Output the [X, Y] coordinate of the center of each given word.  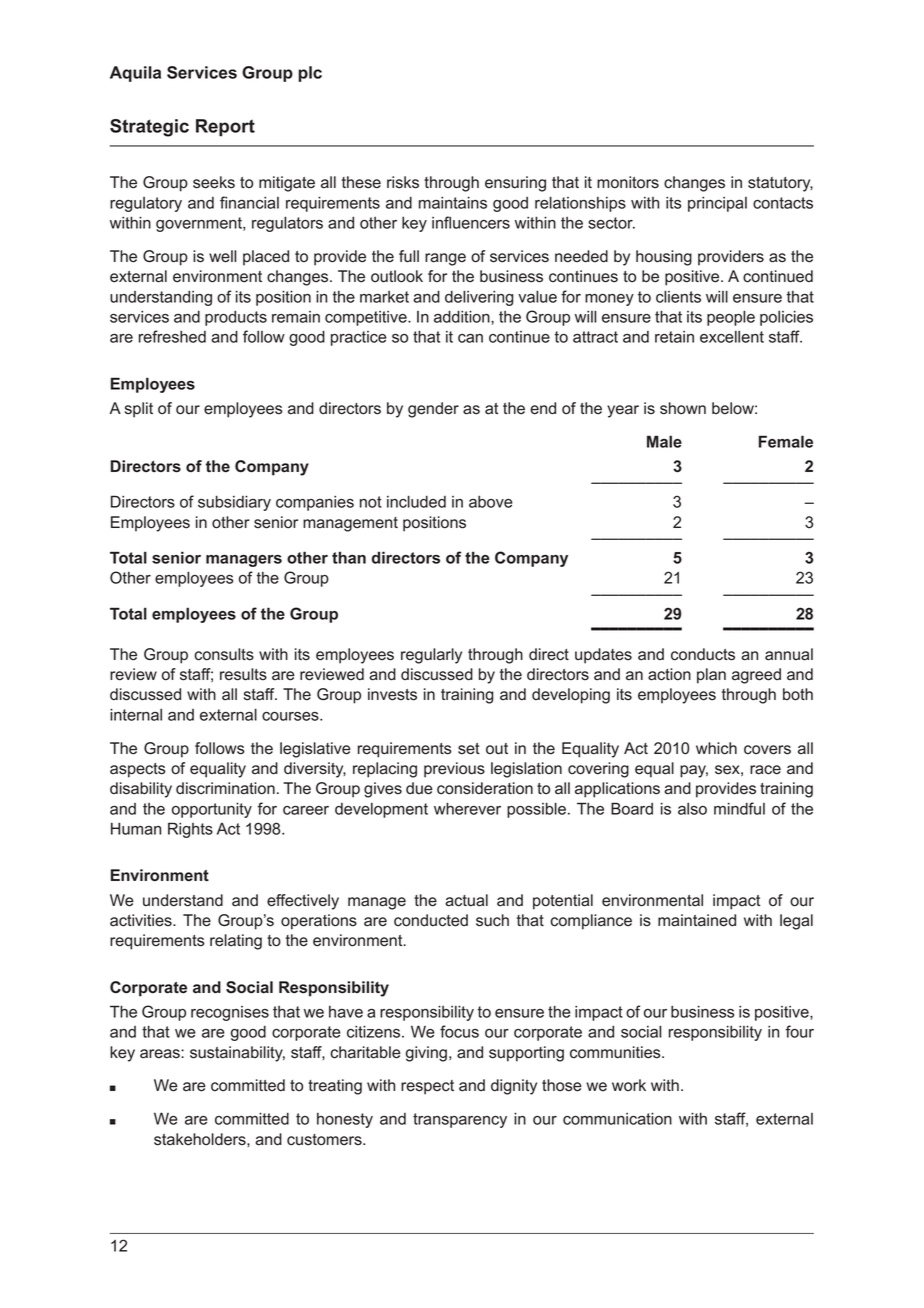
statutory [780, 184]
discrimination [225, 788]
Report [225, 128]
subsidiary [234, 503]
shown [683, 408]
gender [433, 410]
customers [325, 1140]
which [716, 748]
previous [454, 770]
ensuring [515, 184]
